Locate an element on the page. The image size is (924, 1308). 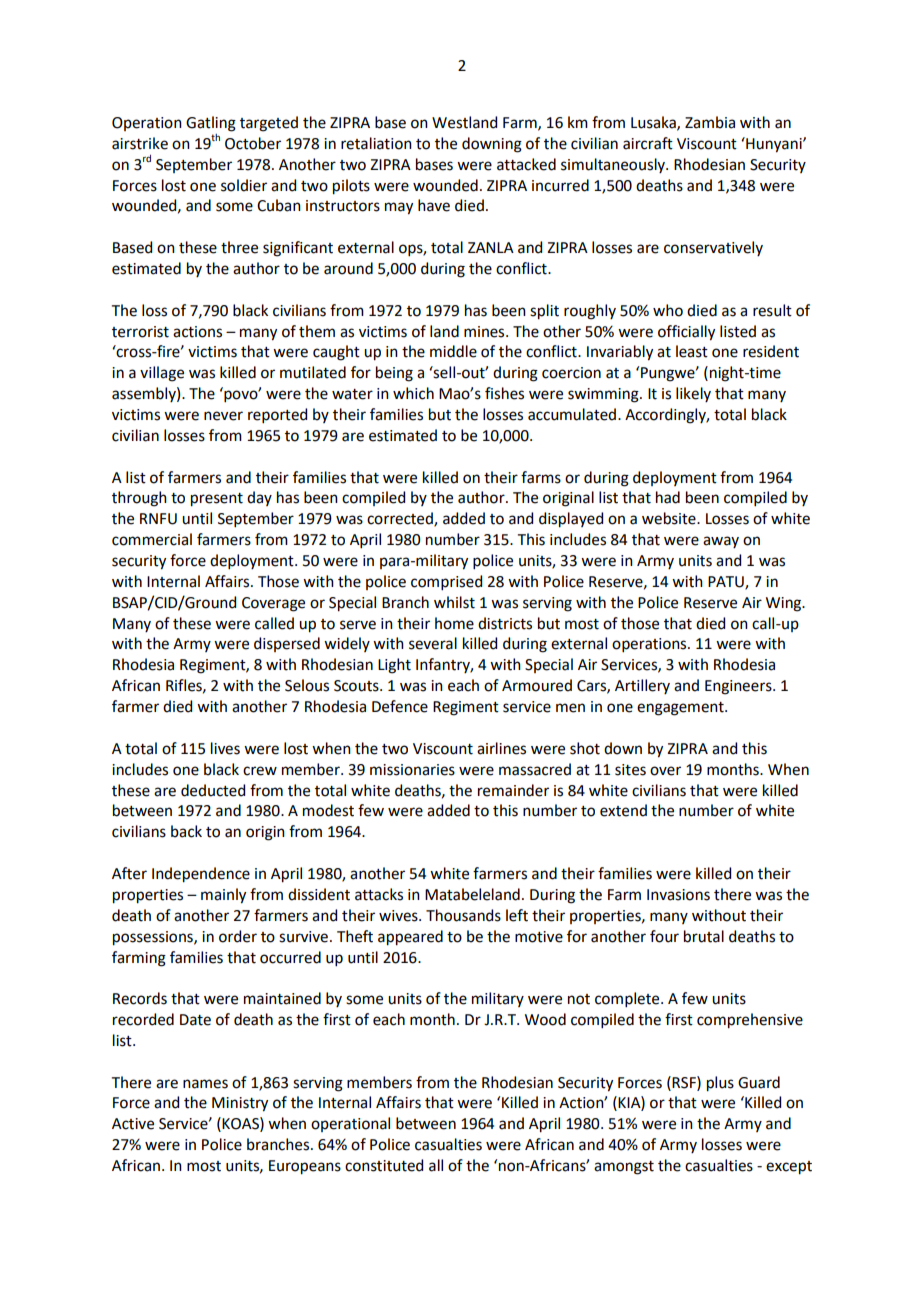
deducted is located at coordinates (213, 790).
